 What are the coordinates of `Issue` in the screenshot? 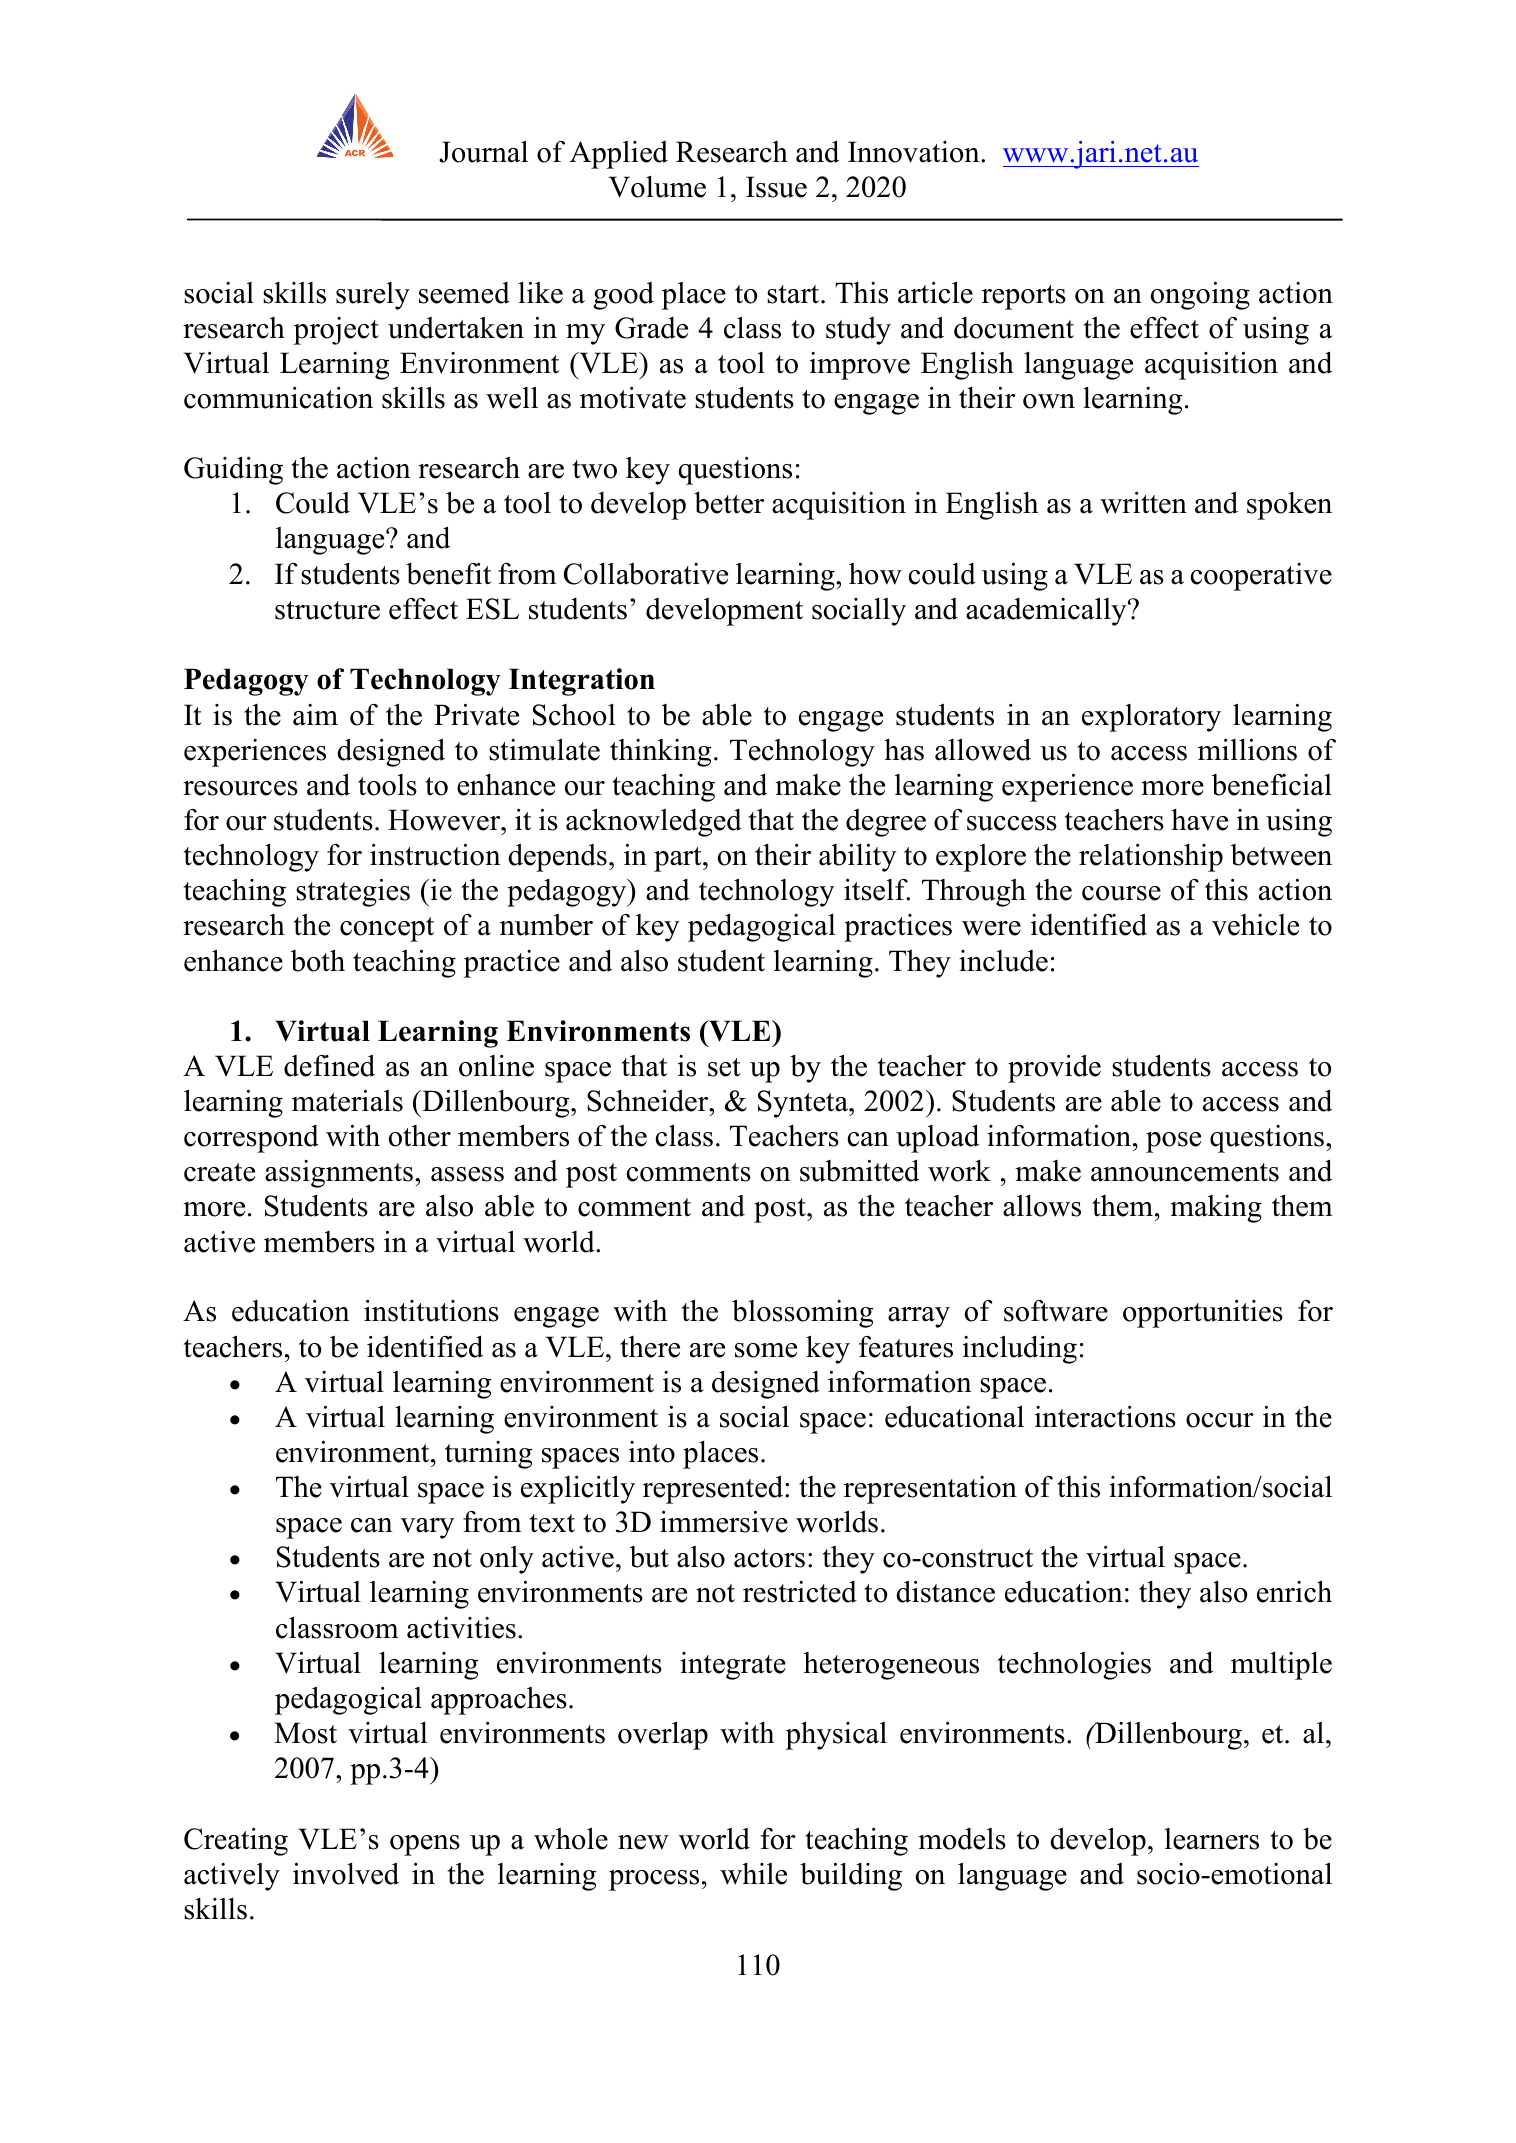 It's located at (776, 187).
